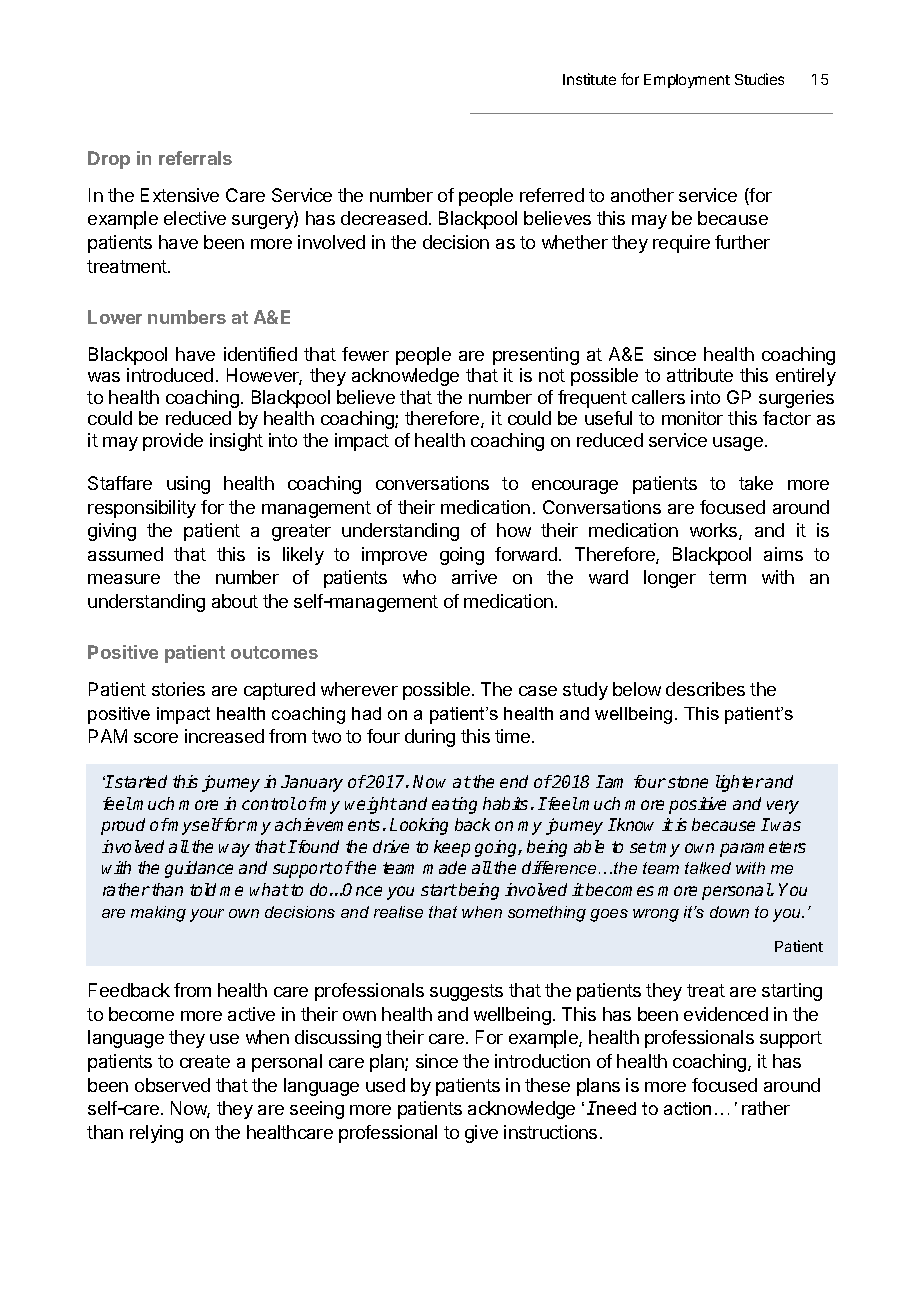 This image has height=1308, width=924. What do you see at coordinates (474, 577) in the image?
I see `arrive` at bounding box center [474, 577].
